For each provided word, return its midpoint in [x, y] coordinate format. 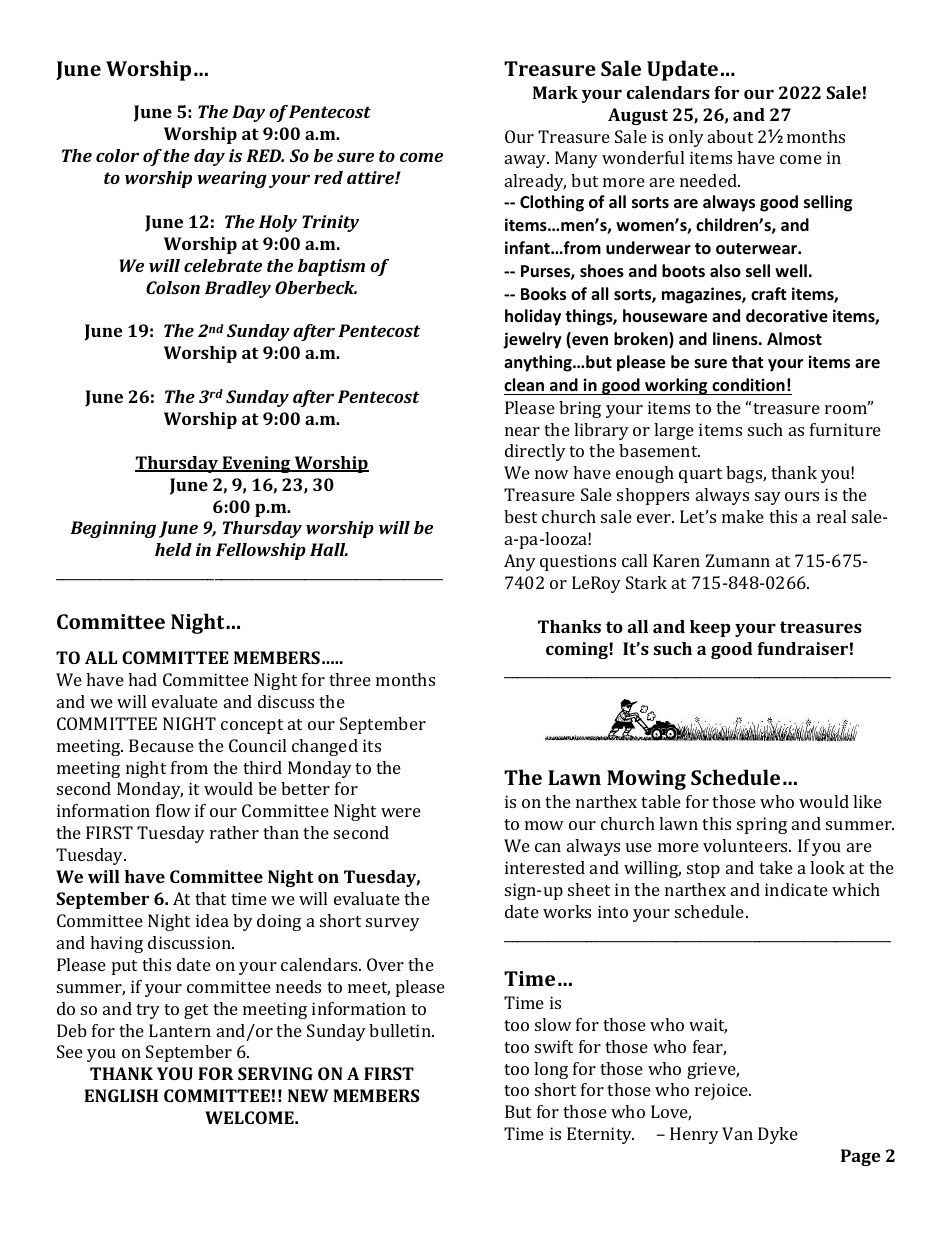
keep [710, 628]
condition [748, 385]
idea [212, 920]
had [142, 679]
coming [578, 650]
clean [524, 385]
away [527, 161]
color [117, 155]
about [730, 136]
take [776, 867]
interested [545, 867]
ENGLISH [121, 1095]
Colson [173, 287]
